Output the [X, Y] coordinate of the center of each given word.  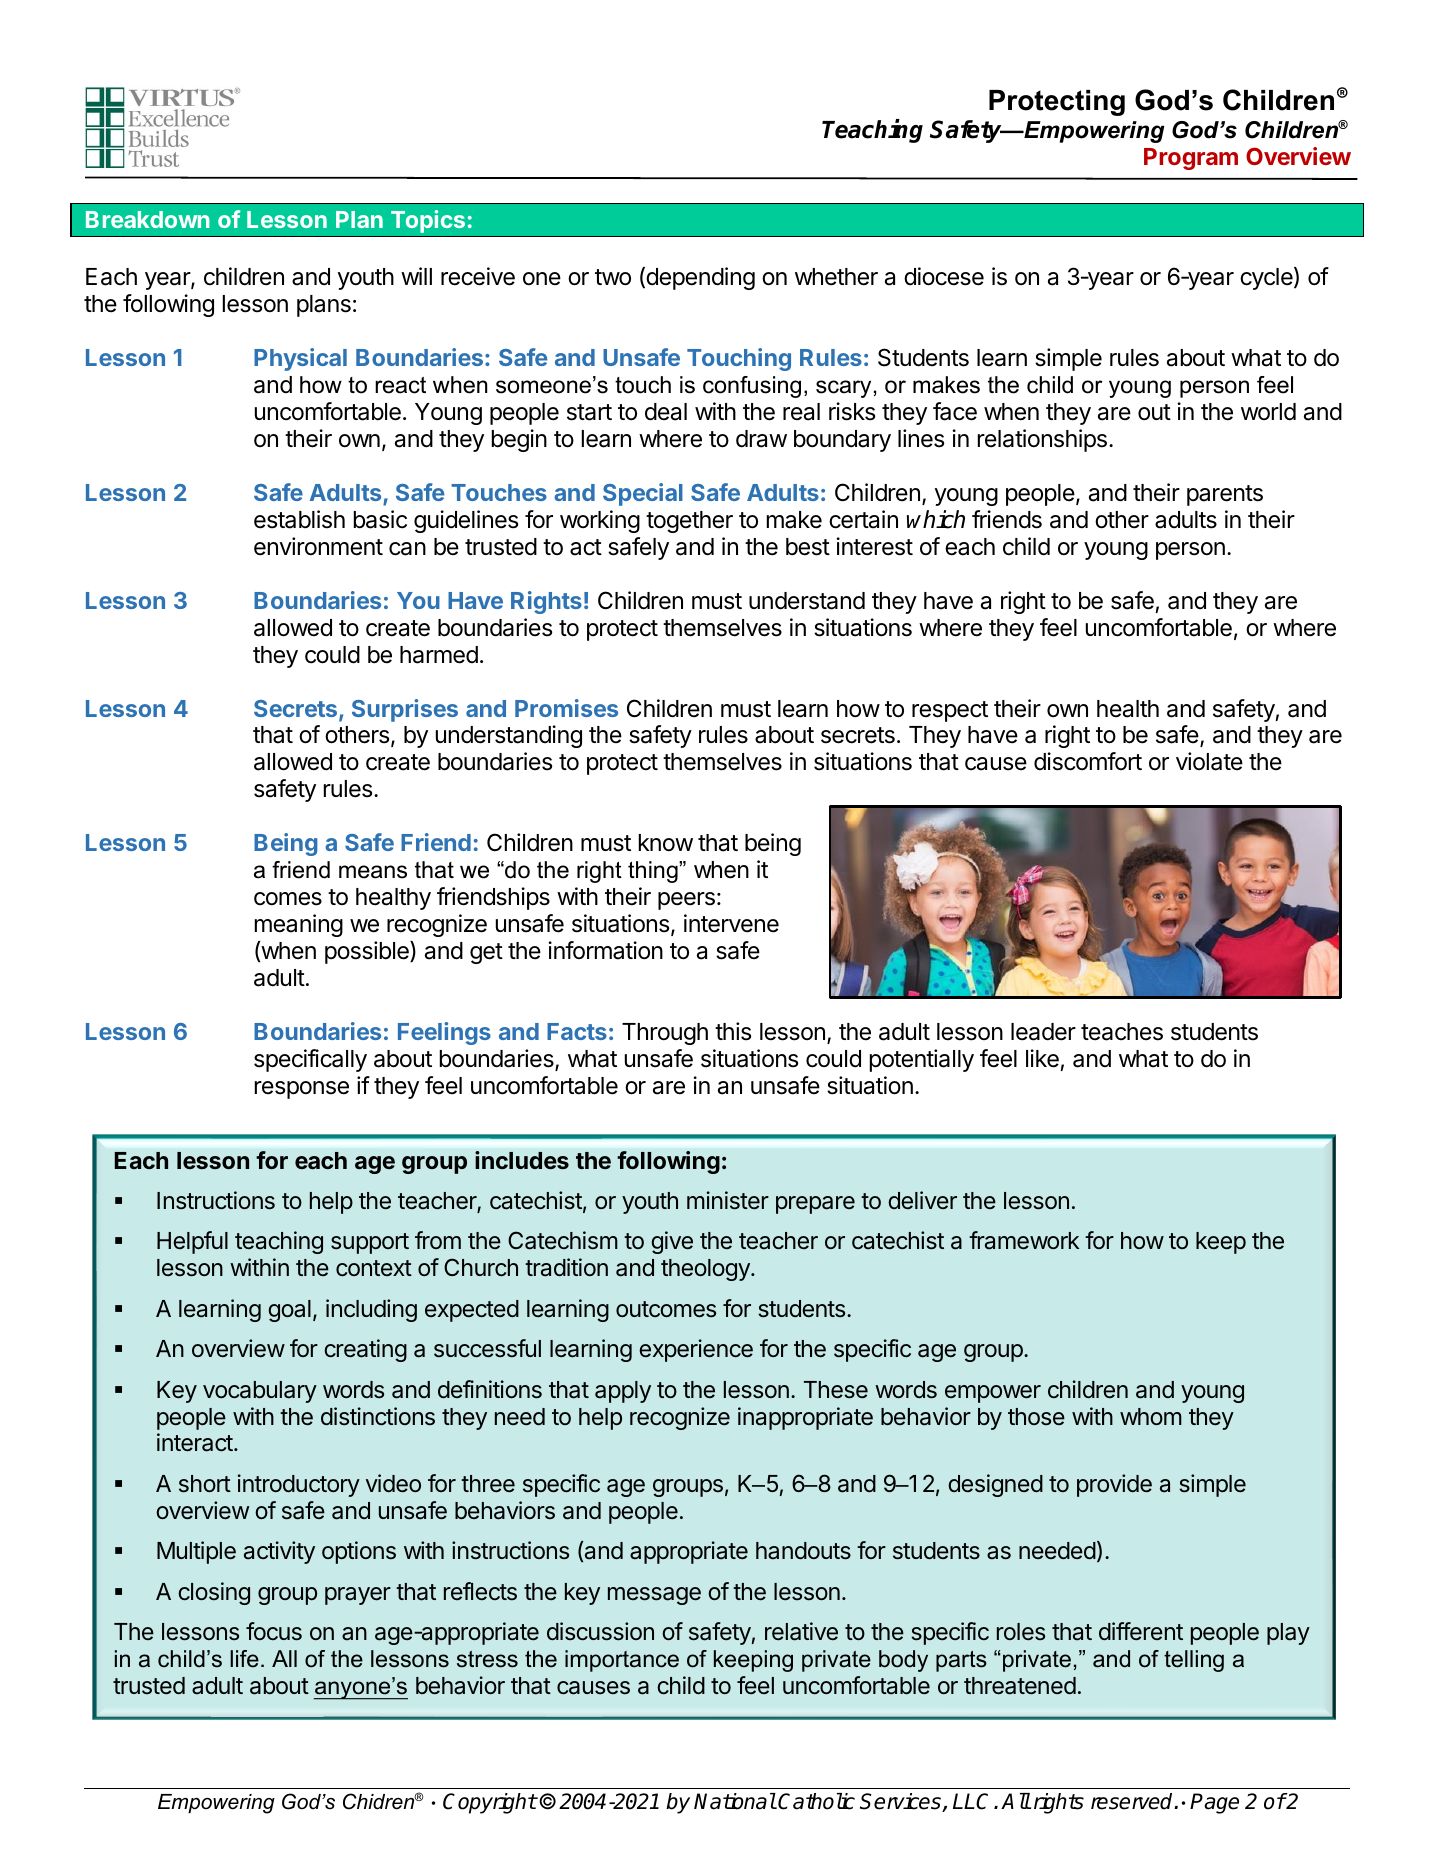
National [735, 1801]
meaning [299, 925]
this [733, 1031]
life [244, 1659]
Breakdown [148, 219]
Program [1191, 159]
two [613, 277]
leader [1043, 1032]
